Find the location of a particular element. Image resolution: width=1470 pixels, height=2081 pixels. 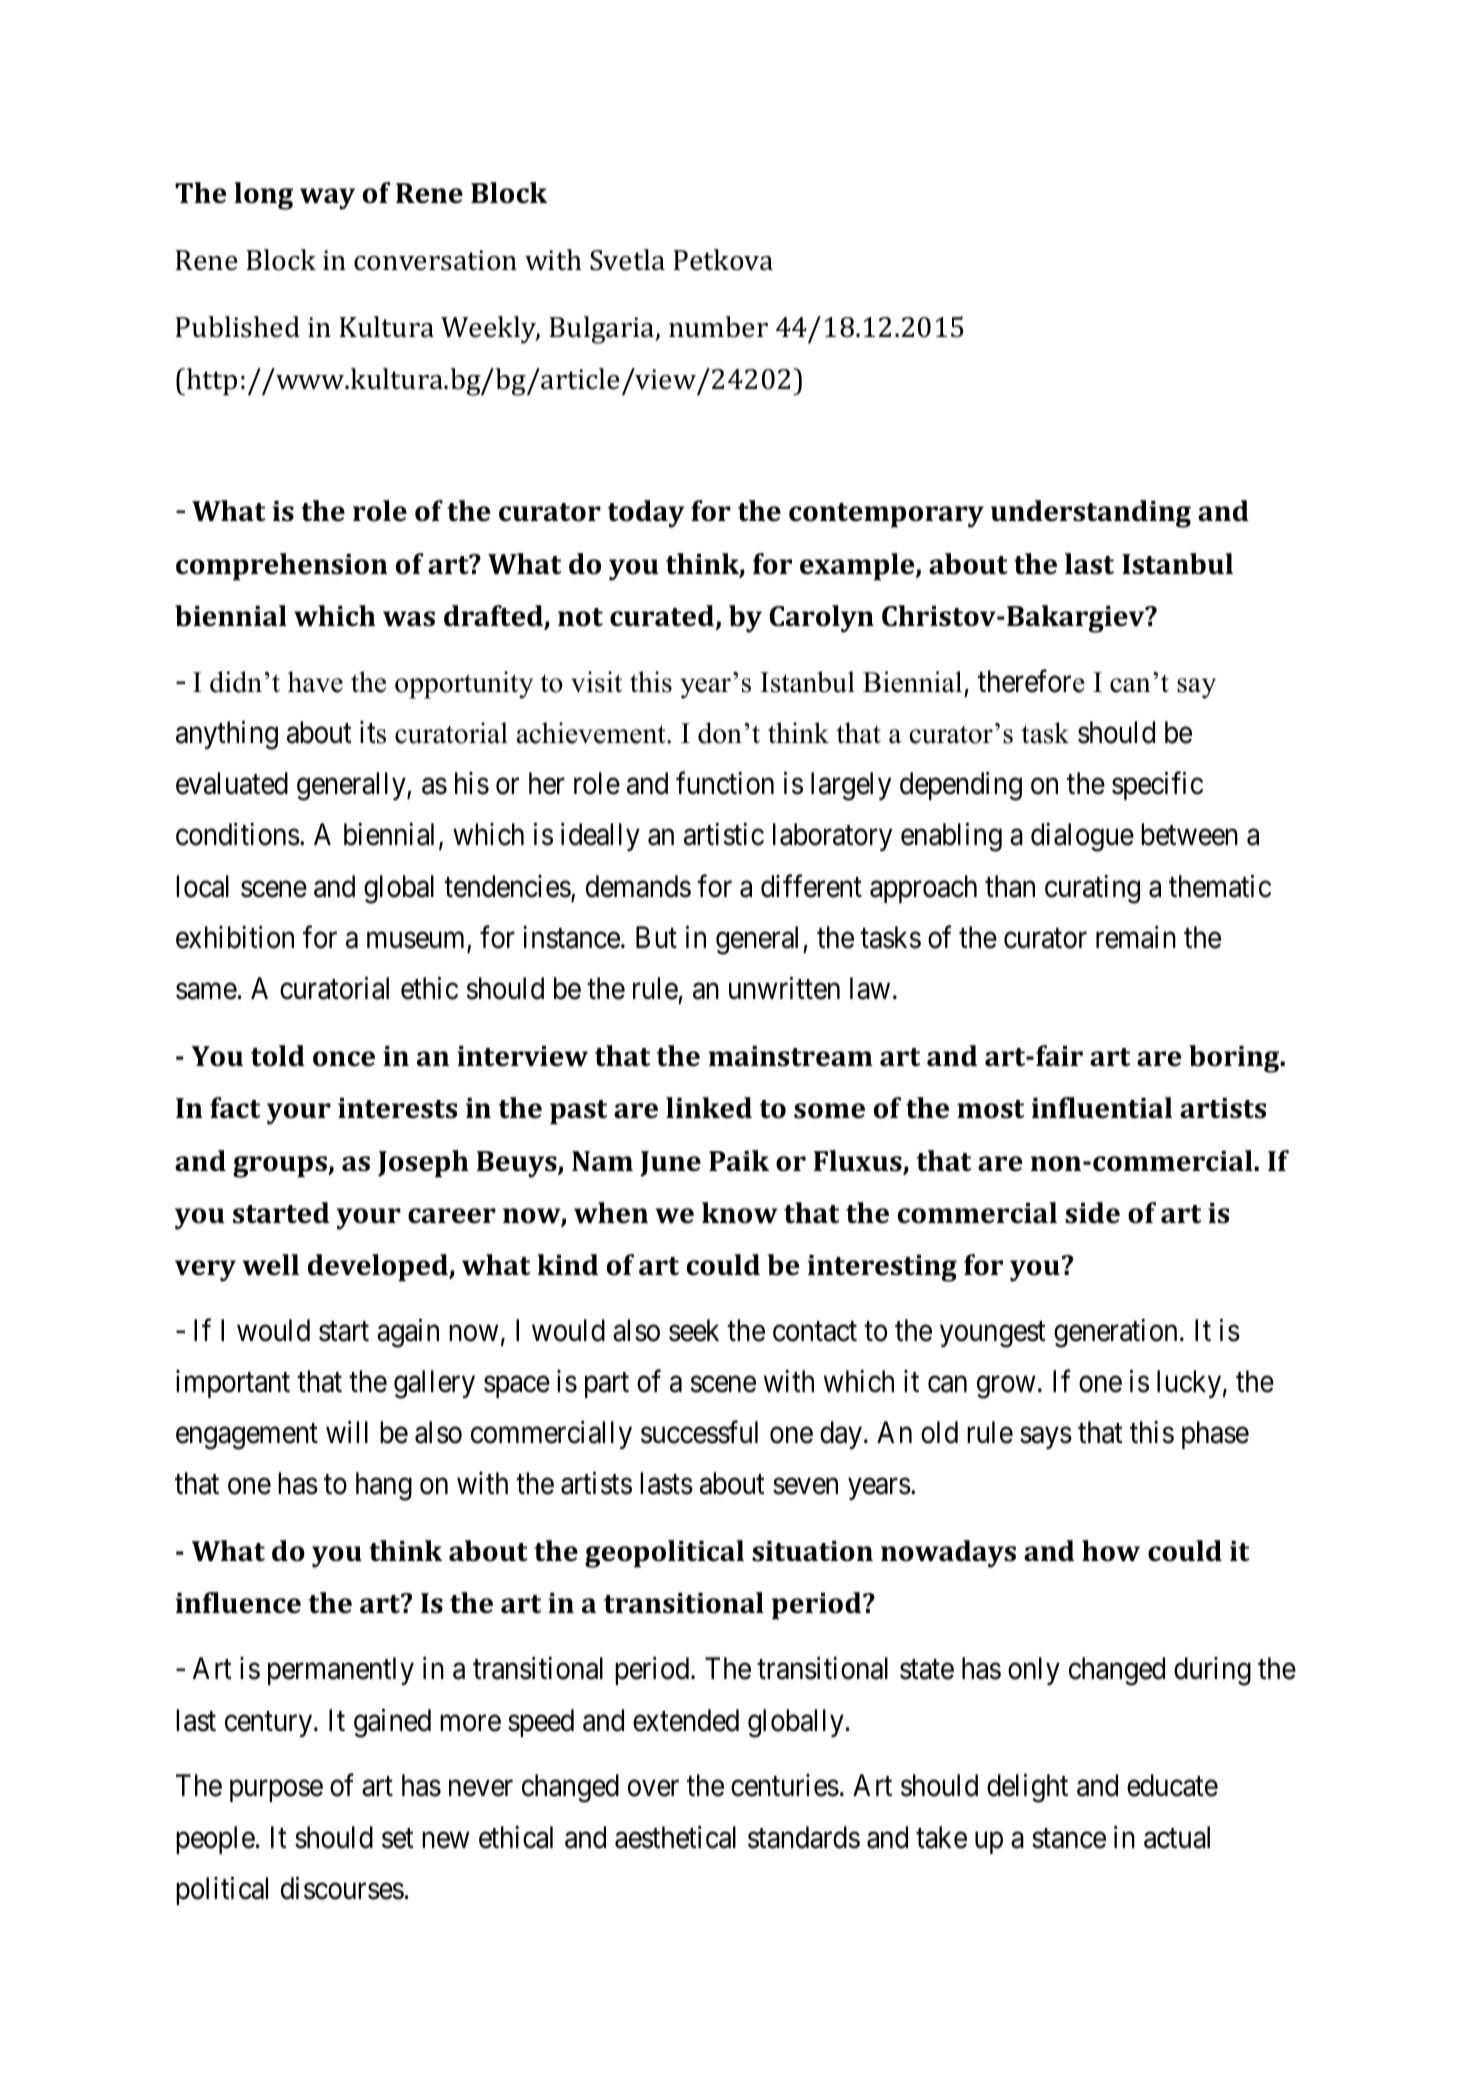

therefore is located at coordinates (1031, 681).
